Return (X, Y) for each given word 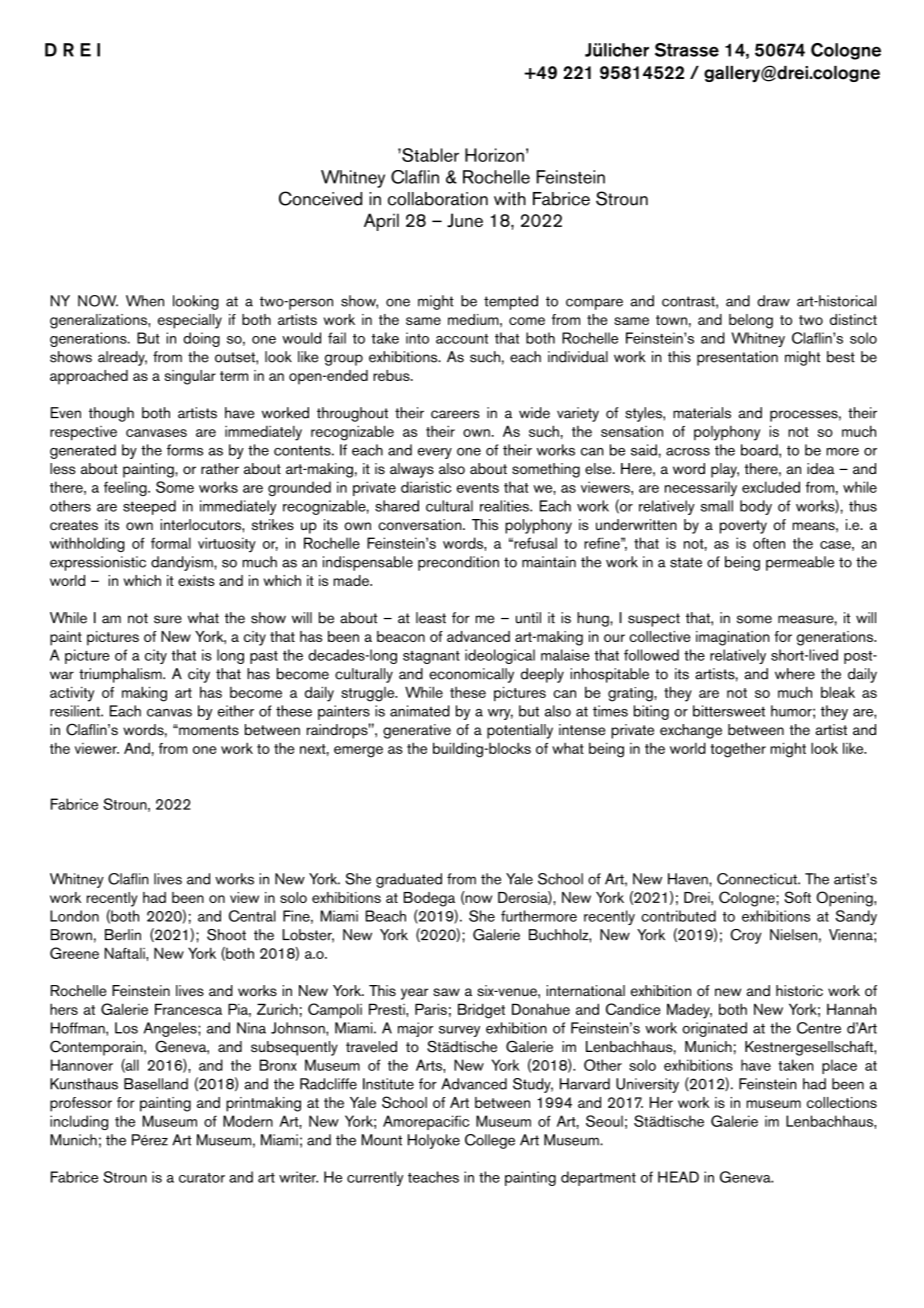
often (769, 543)
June (465, 220)
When (145, 301)
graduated (409, 880)
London (74, 916)
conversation (421, 525)
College (490, 1141)
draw (773, 301)
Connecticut (758, 879)
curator (202, 1178)
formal (171, 543)
